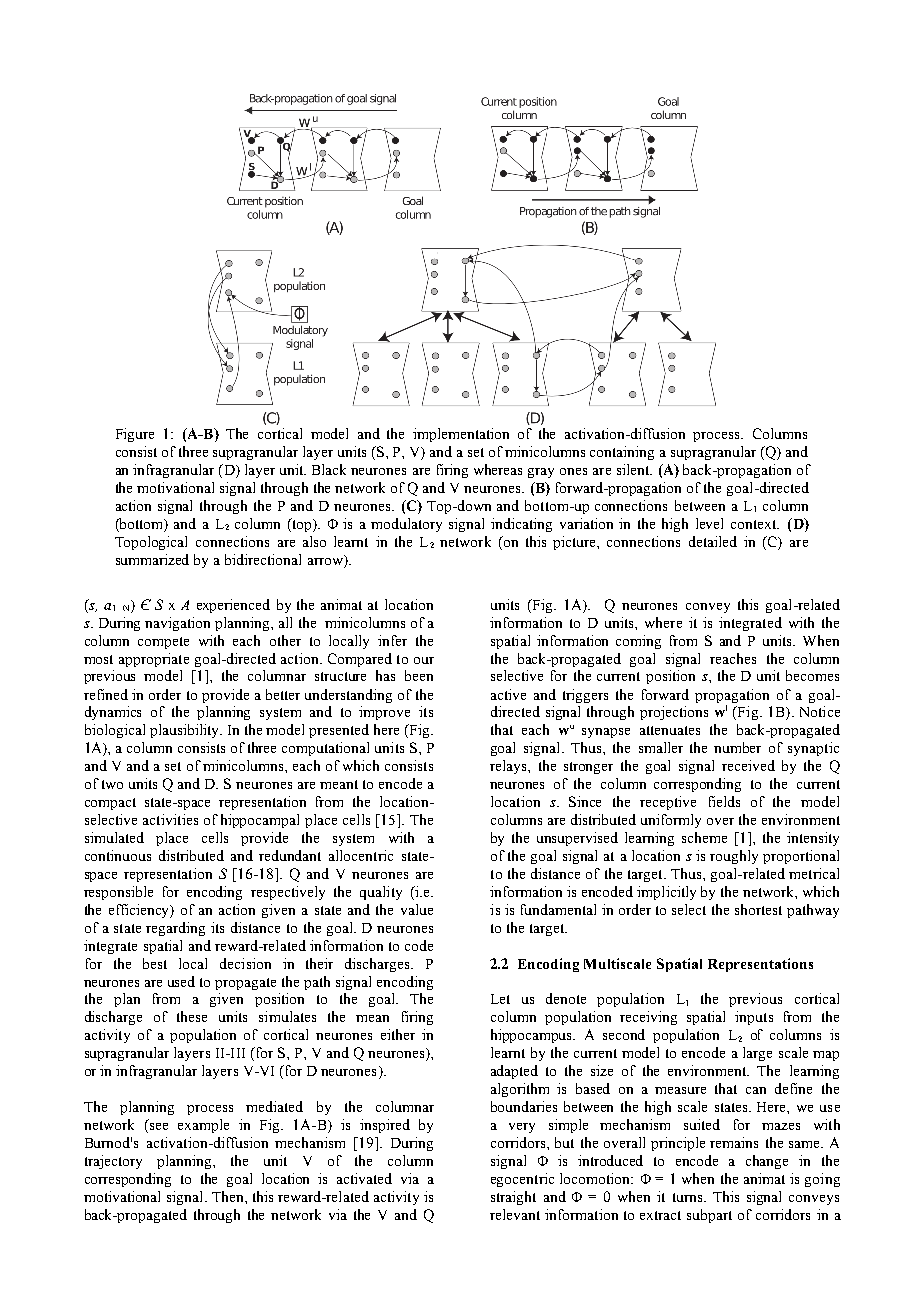  Describe the element at coordinates (758, 909) in the screenshot. I see `shortest` at that location.
